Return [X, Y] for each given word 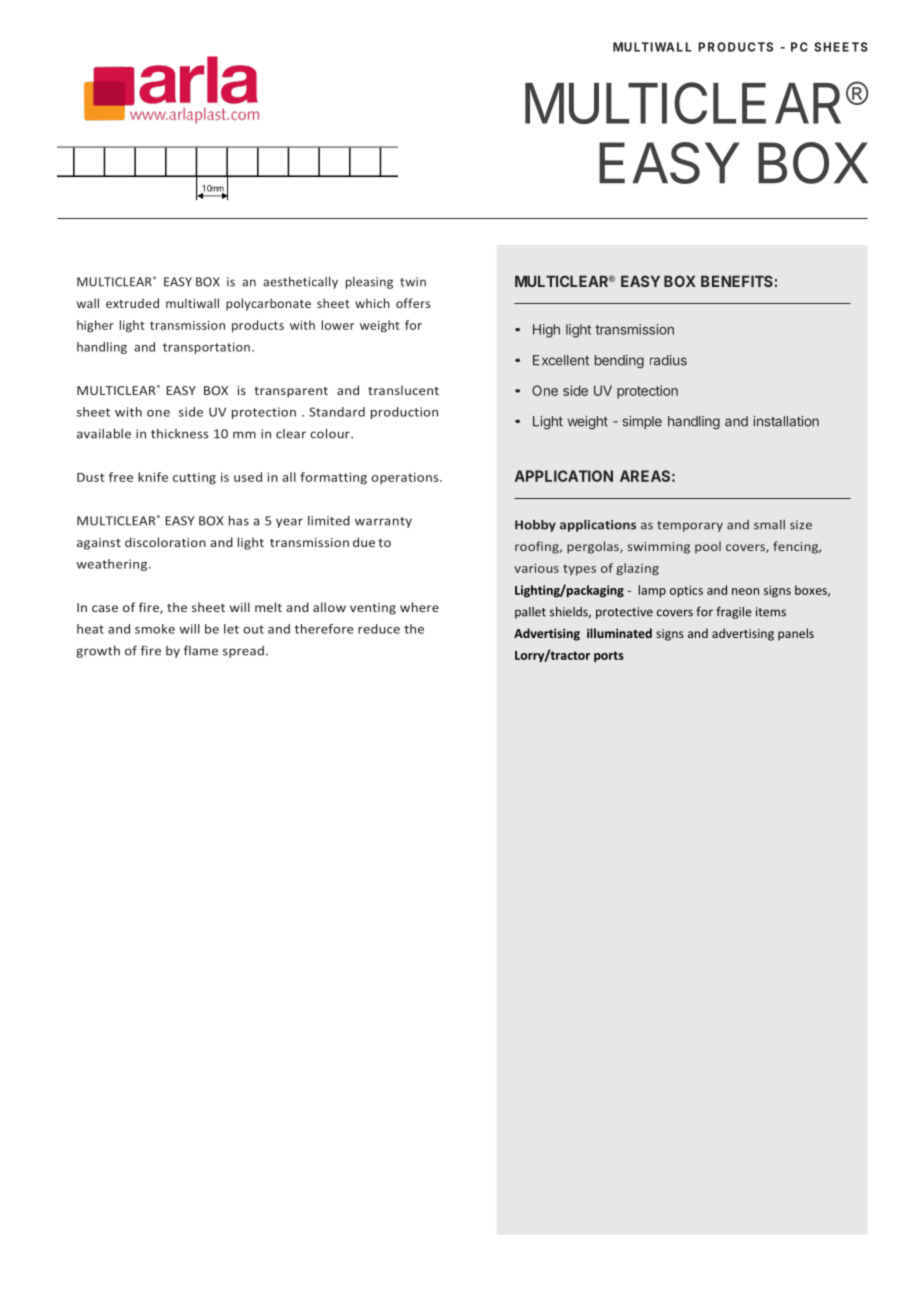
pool [708, 547]
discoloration [165, 542]
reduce [379, 629]
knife [153, 477]
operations [406, 478]
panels [796, 634]
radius [668, 360]
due [364, 542]
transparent [291, 392]
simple [642, 422]
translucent [403, 390]
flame [201, 650]
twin [413, 282]
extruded [132, 303]
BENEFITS [737, 281]
